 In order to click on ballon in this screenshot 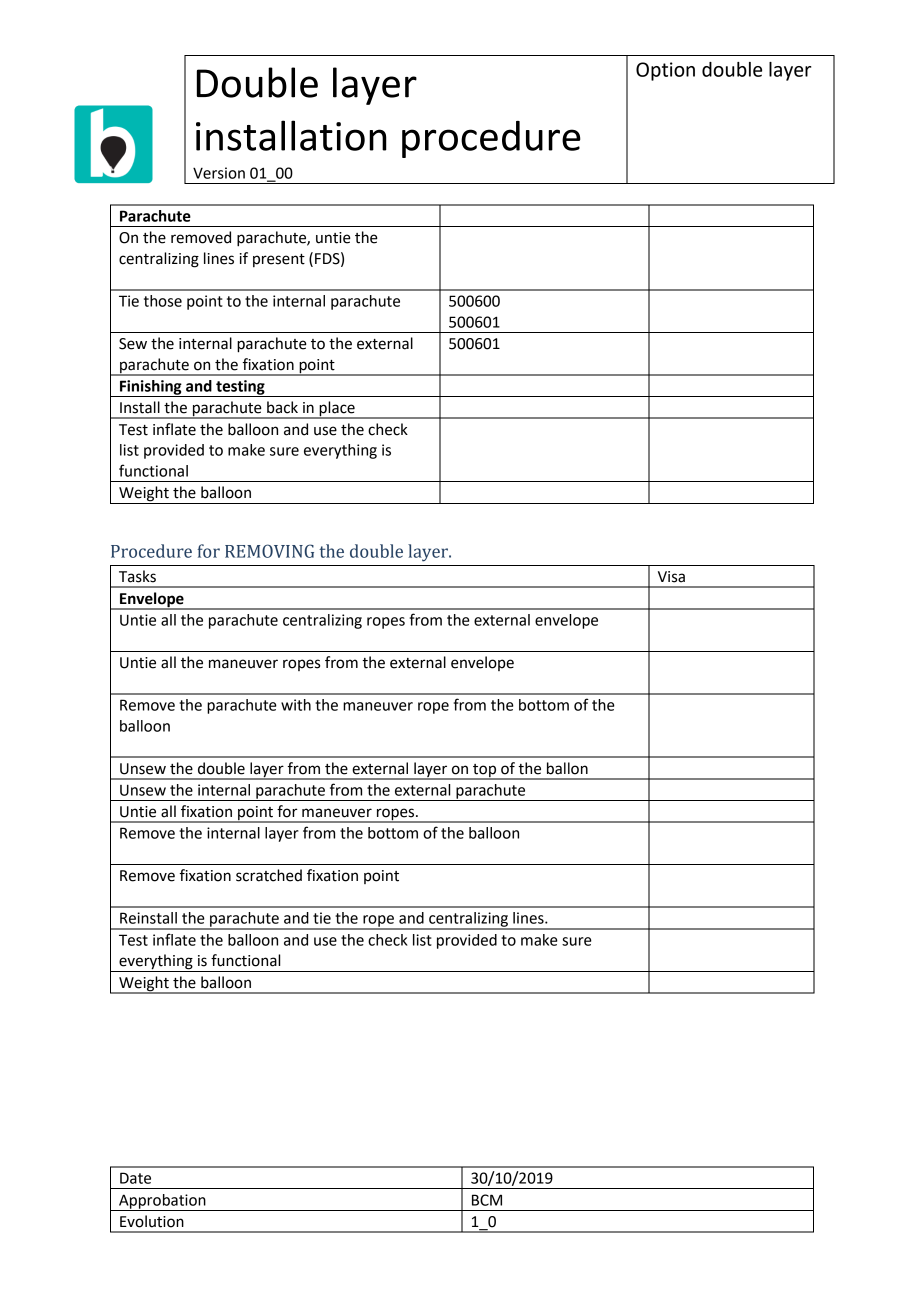, I will do `click(567, 768)`.
